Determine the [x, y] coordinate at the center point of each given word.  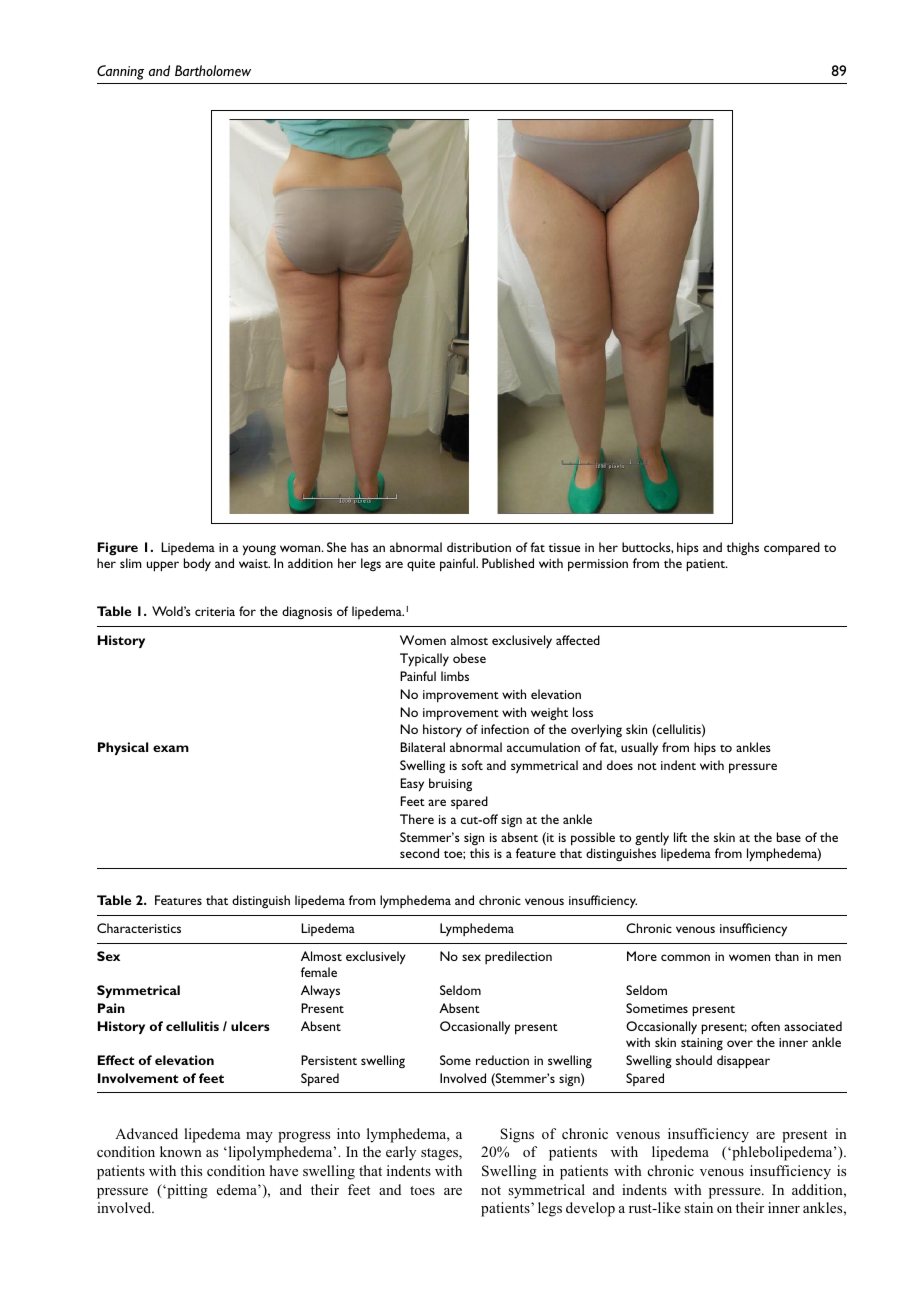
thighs [743, 548]
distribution [479, 547]
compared [792, 549]
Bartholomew [213, 70]
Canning [120, 72]
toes [422, 1190]
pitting [186, 1191]
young [259, 550]
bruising [450, 784]
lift [680, 837]
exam [171, 748]
